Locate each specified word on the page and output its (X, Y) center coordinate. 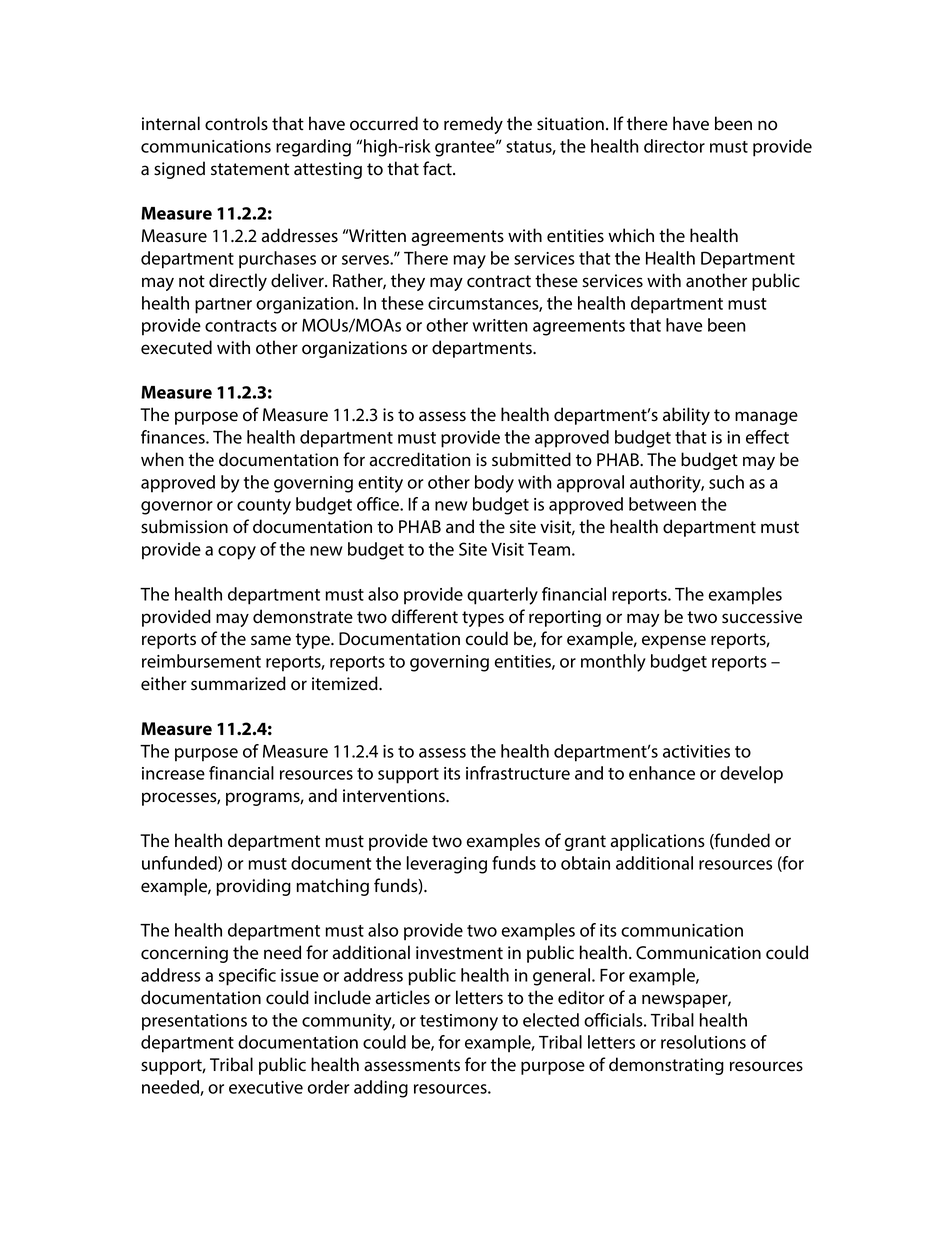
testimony (459, 1022)
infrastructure (518, 773)
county (264, 507)
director (674, 146)
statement (250, 169)
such (726, 482)
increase (173, 773)
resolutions (703, 1042)
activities (696, 751)
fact (438, 168)
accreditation (420, 459)
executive (266, 1087)
